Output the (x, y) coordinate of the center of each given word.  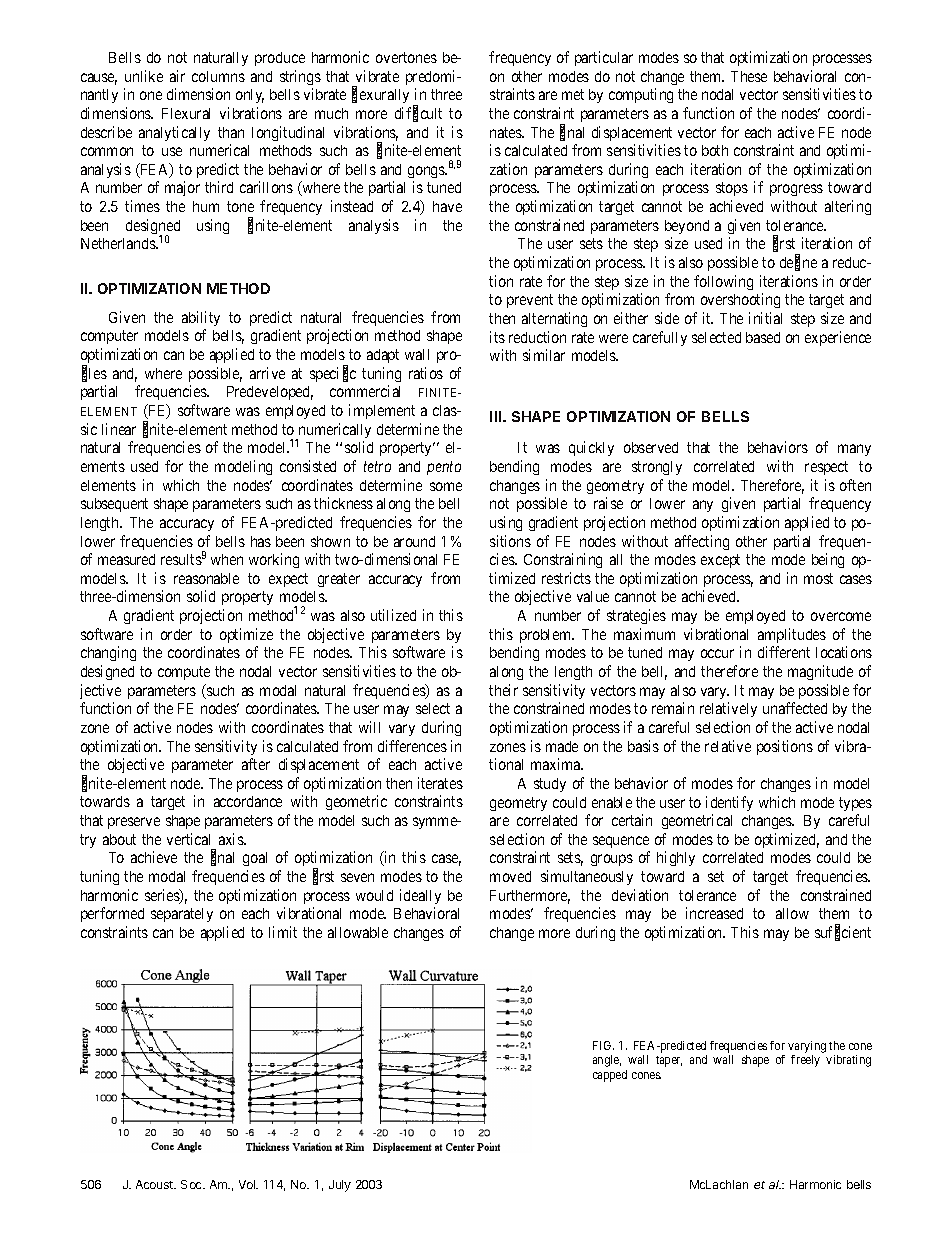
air (177, 76)
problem (547, 636)
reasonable (206, 578)
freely (805, 1061)
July (340, 1186)
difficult (418, 114)
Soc (192, 1184)
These (749, 76)
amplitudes (792, 635)
